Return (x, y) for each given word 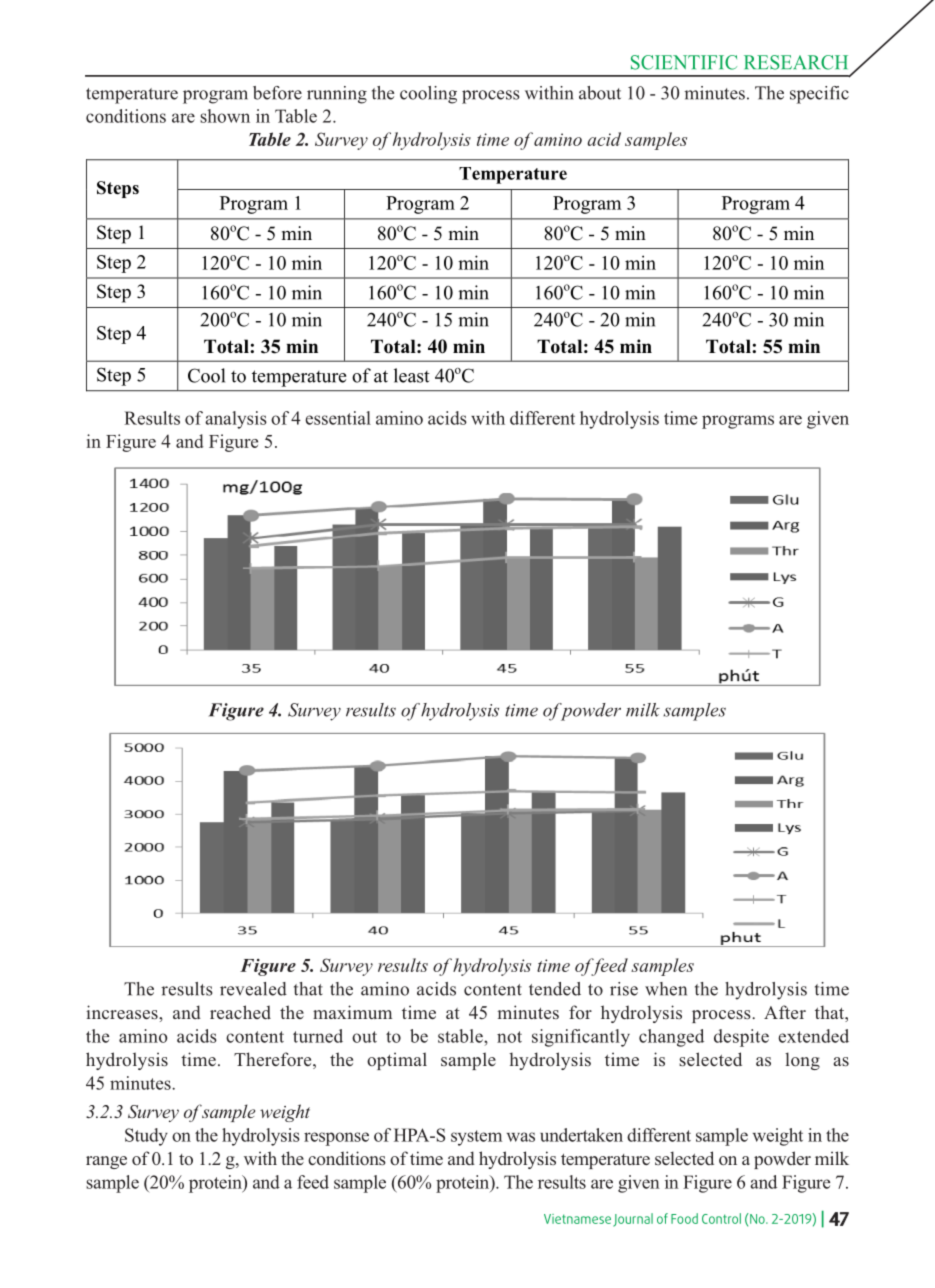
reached (240, 1012)
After (785, 1012)
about (600, 93)
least (412, 375)
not (509, 1037)
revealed (253, 989)
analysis (236, 420)
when (666, 989)
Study (146, 1137)
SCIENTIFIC (684, 62)
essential (338, 418)
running (337, 95)
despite (741, 1038)
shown (225, 116)
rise (624, 989)
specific (819, 95)
